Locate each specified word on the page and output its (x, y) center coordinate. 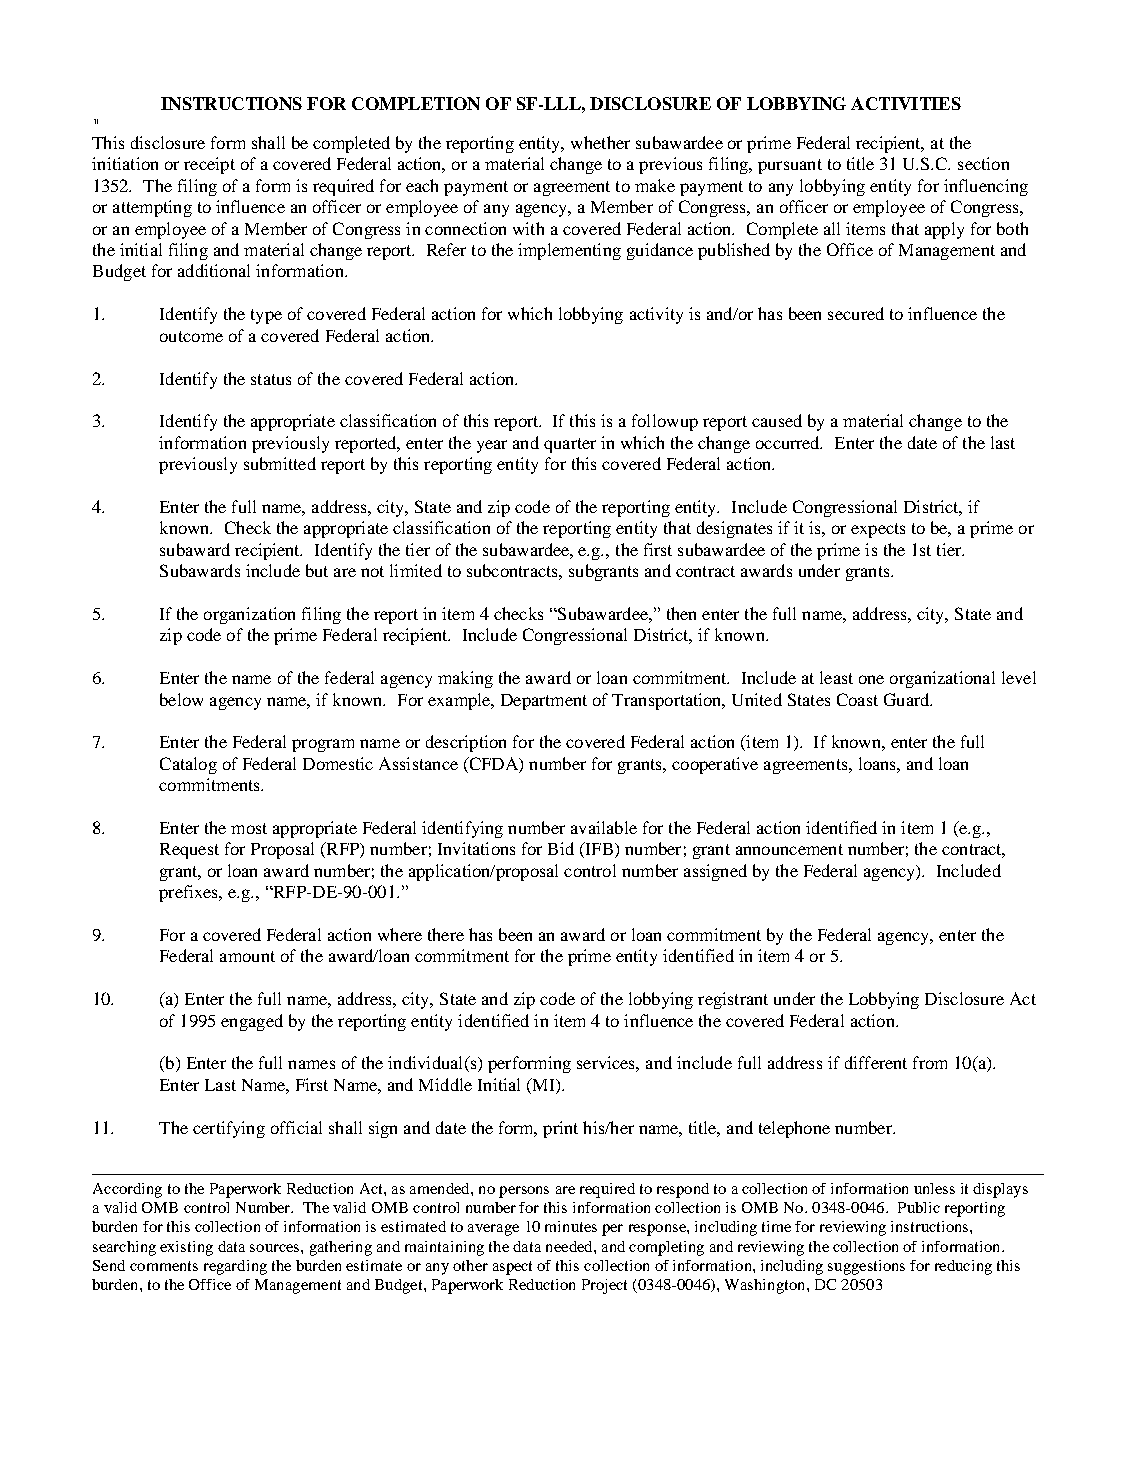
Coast (857, 699)
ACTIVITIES (906, 103)
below (181, 699)
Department (544, 702)
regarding (235, 1267)
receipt (209, 165)
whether (600, 142)
